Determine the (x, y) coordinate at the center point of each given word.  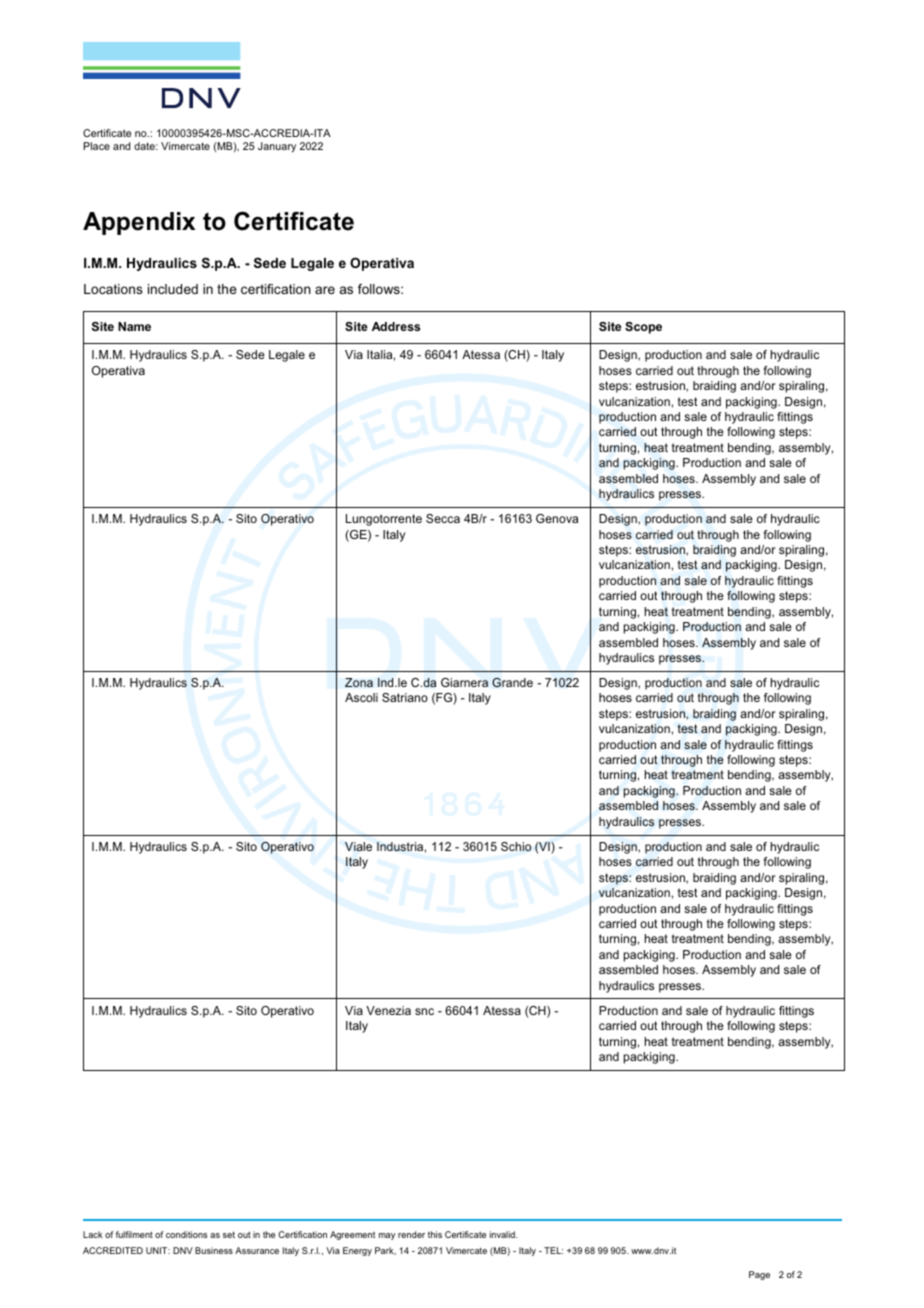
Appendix (139, 223)
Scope (643, 328)
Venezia (388, 1010)
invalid (503, 1234)
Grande (512, 682)
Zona (359, 682)
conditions (186, 1234)
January (277, 147)
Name (134, 326)
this (435, 1234)
